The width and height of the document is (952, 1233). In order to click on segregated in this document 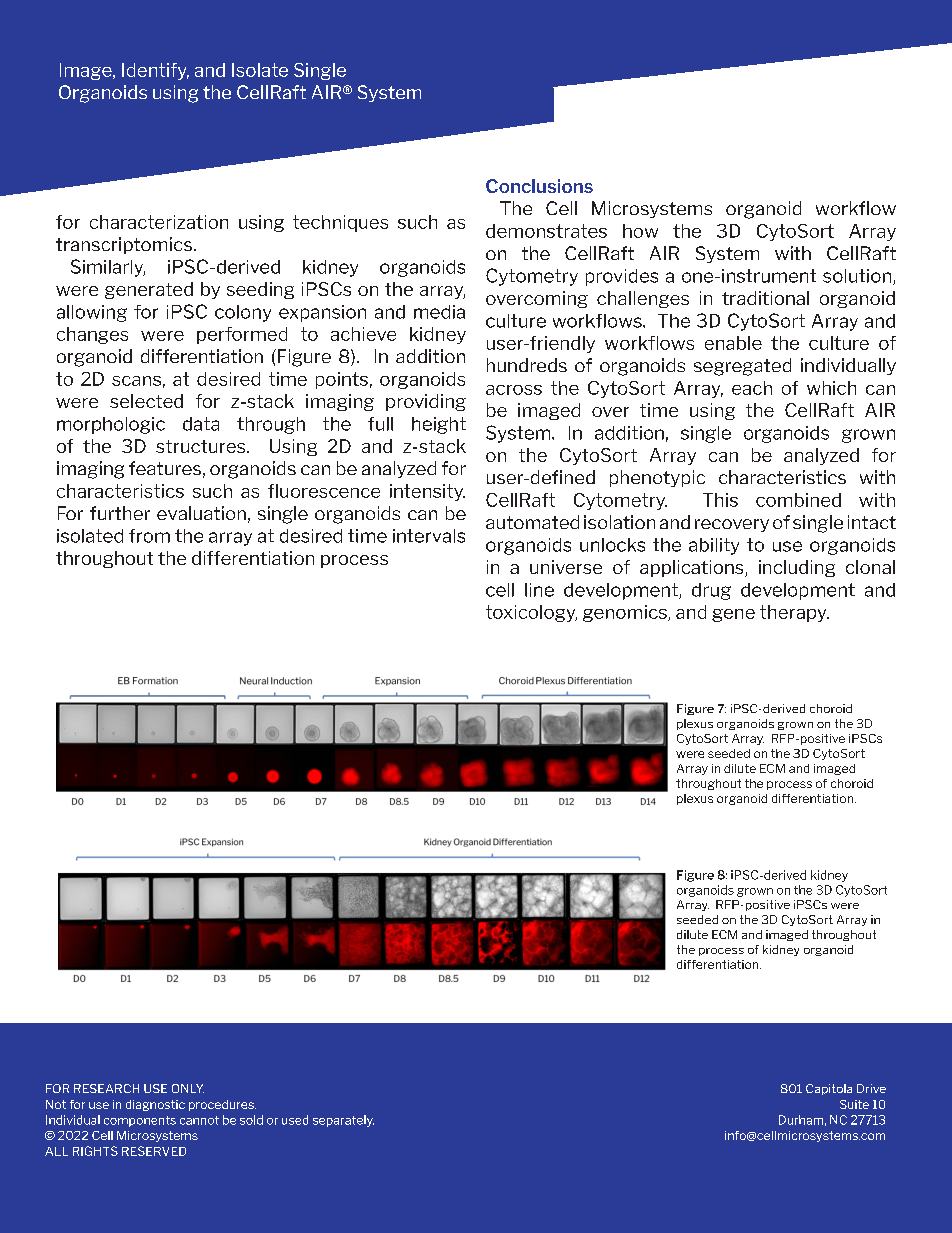, I will do `click(742, 367)`.
